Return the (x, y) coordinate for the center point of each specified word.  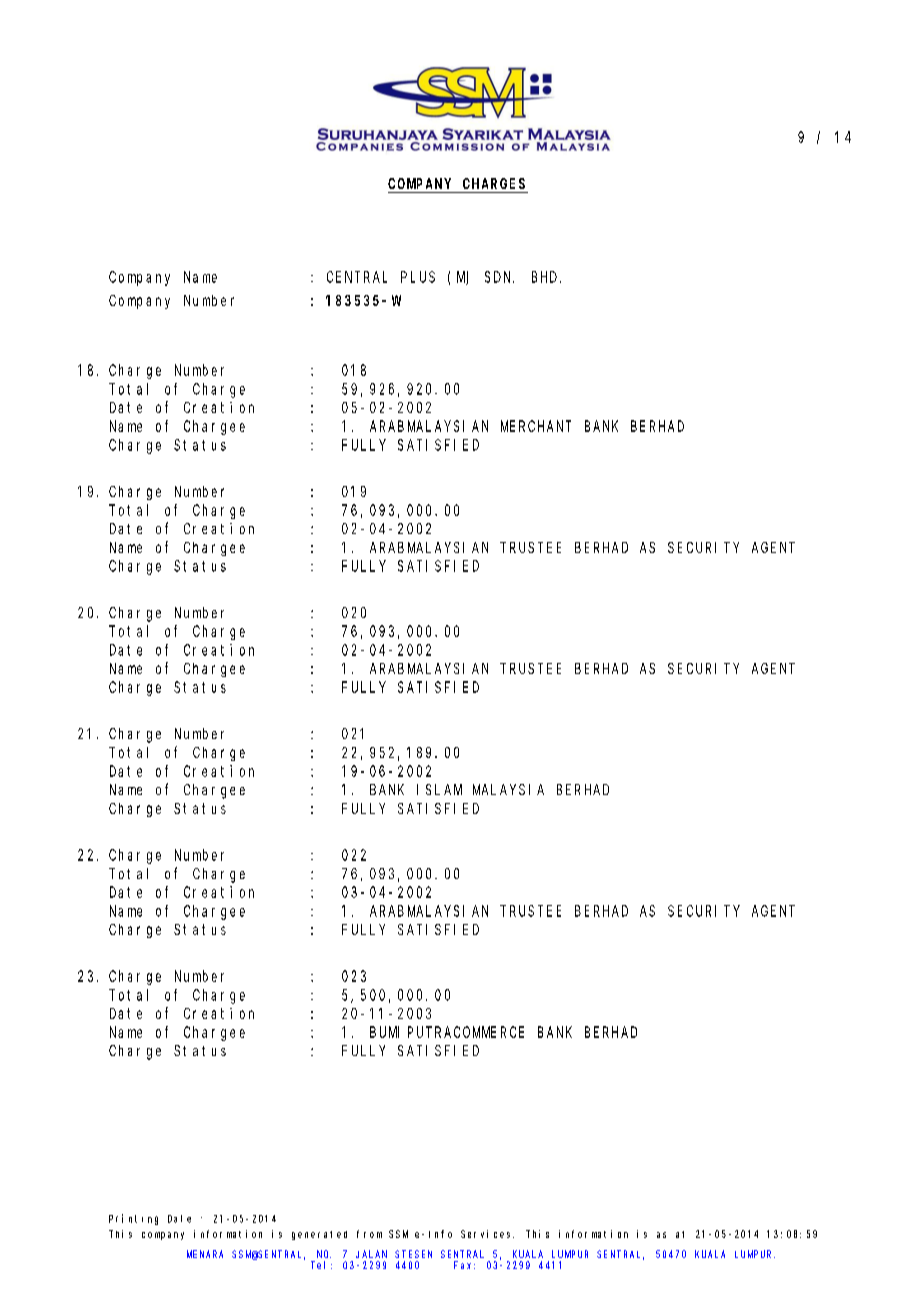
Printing (133, 1219)
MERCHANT (536, 426)
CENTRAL (357, 277)
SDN (499, 277)
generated (319, 1235)
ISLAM (439, 789)
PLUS (418, 277)
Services (487, 1234)
